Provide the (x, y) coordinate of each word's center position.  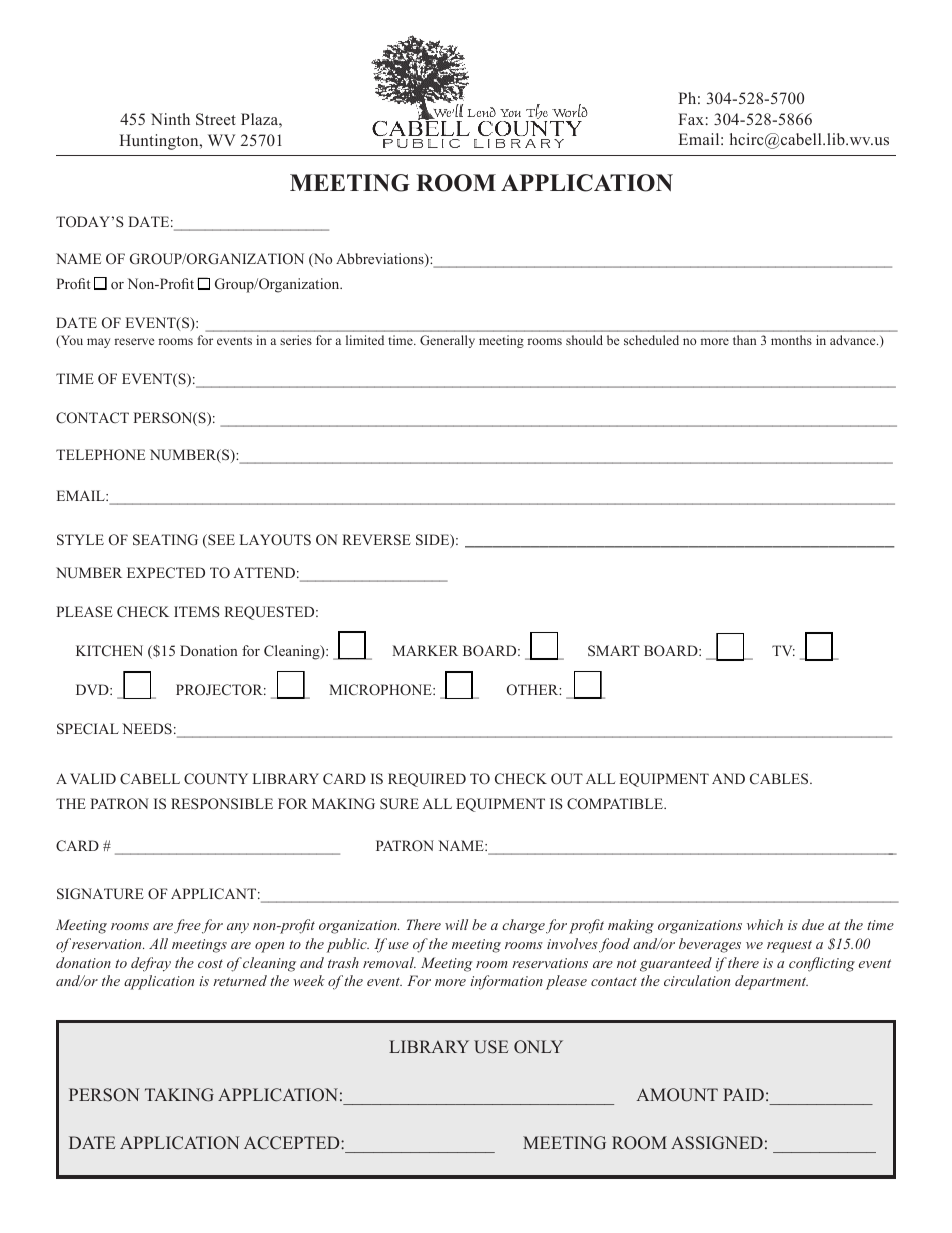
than (744, 340)
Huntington (160, 142)
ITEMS (197, 611)
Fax (691, 119)
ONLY (538, 1047)
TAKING (179, 1095)
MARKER (425, 650)
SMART (614, 650)
